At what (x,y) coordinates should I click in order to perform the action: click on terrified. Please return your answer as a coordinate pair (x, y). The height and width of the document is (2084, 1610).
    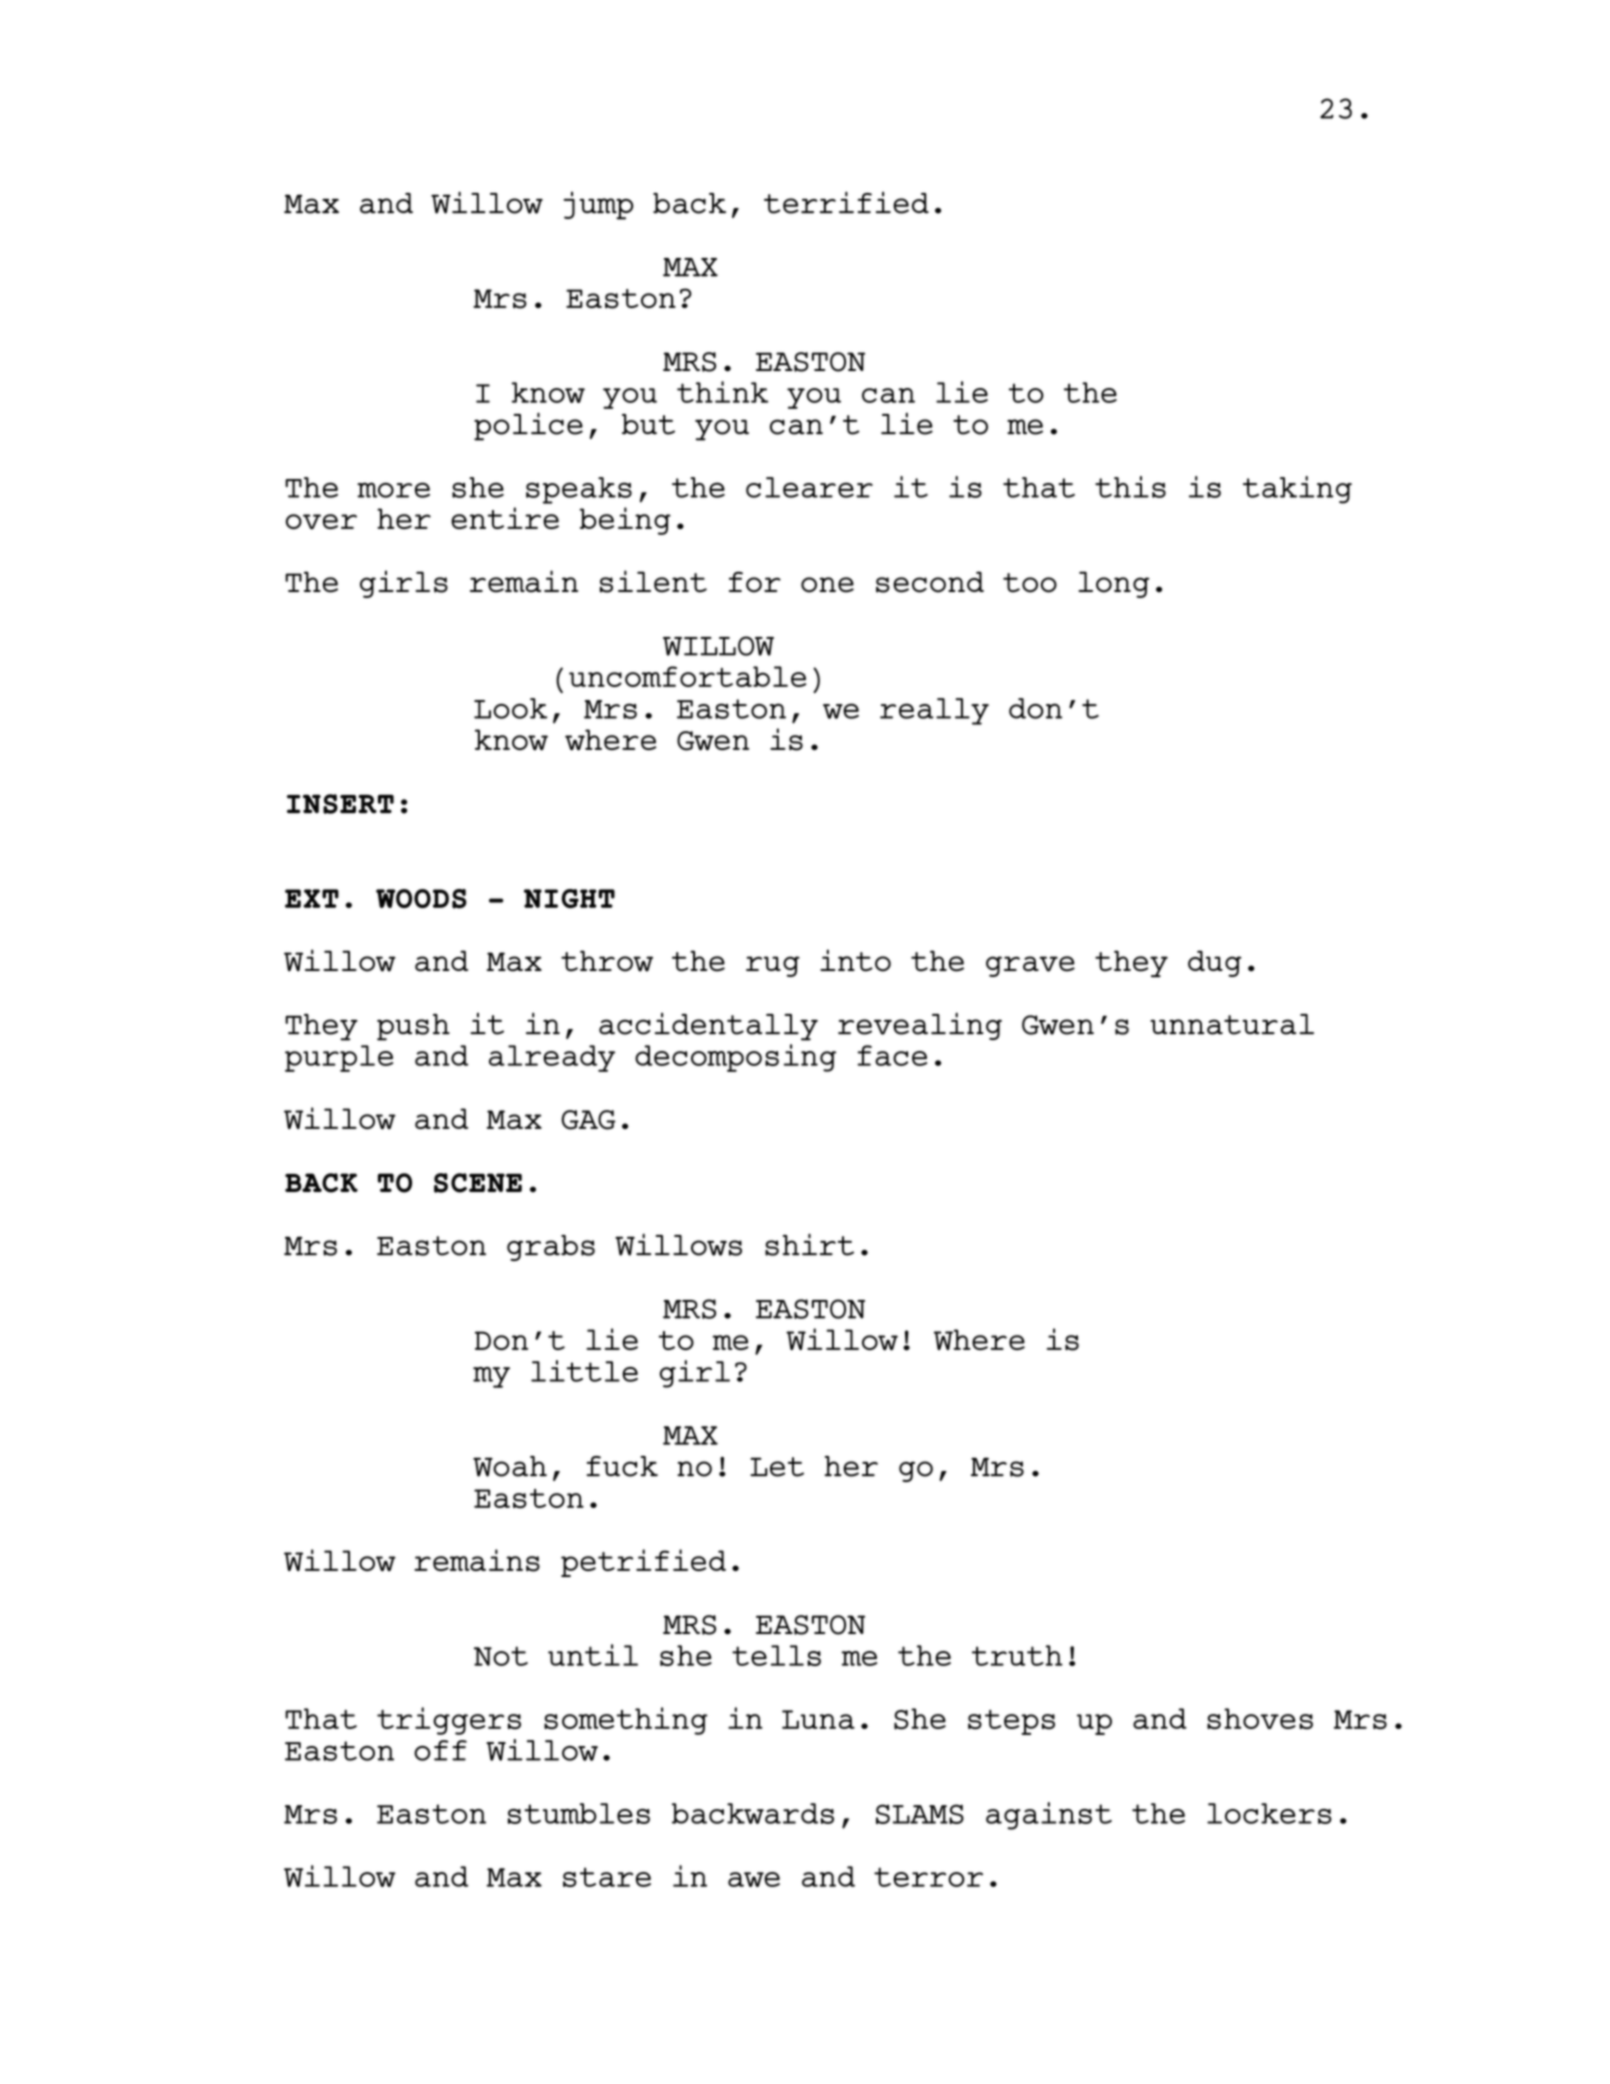
    Looking at the image, I should click on (846, 202).
